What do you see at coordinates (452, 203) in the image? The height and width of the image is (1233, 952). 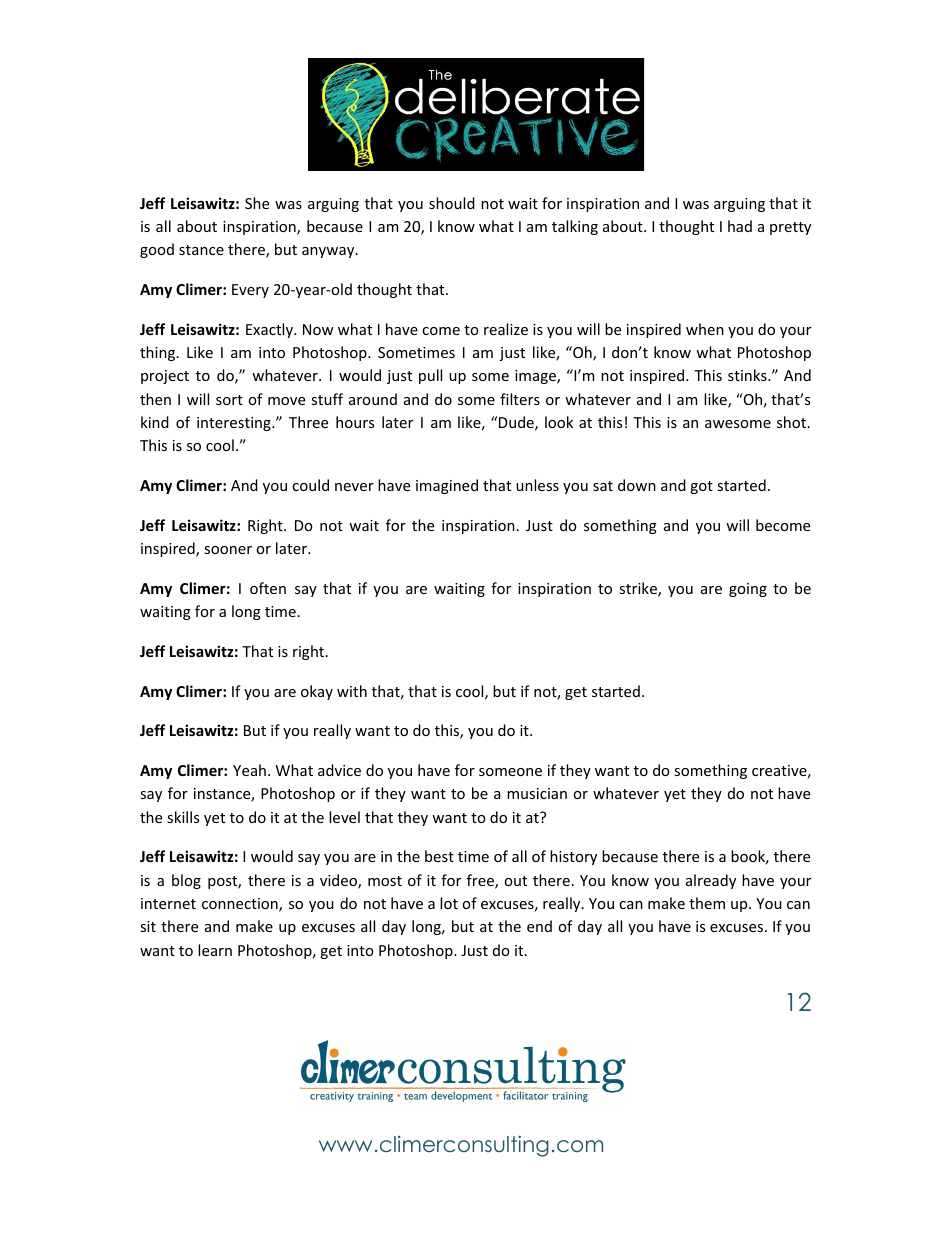 I see `should` at bounding box center [452, 203].
